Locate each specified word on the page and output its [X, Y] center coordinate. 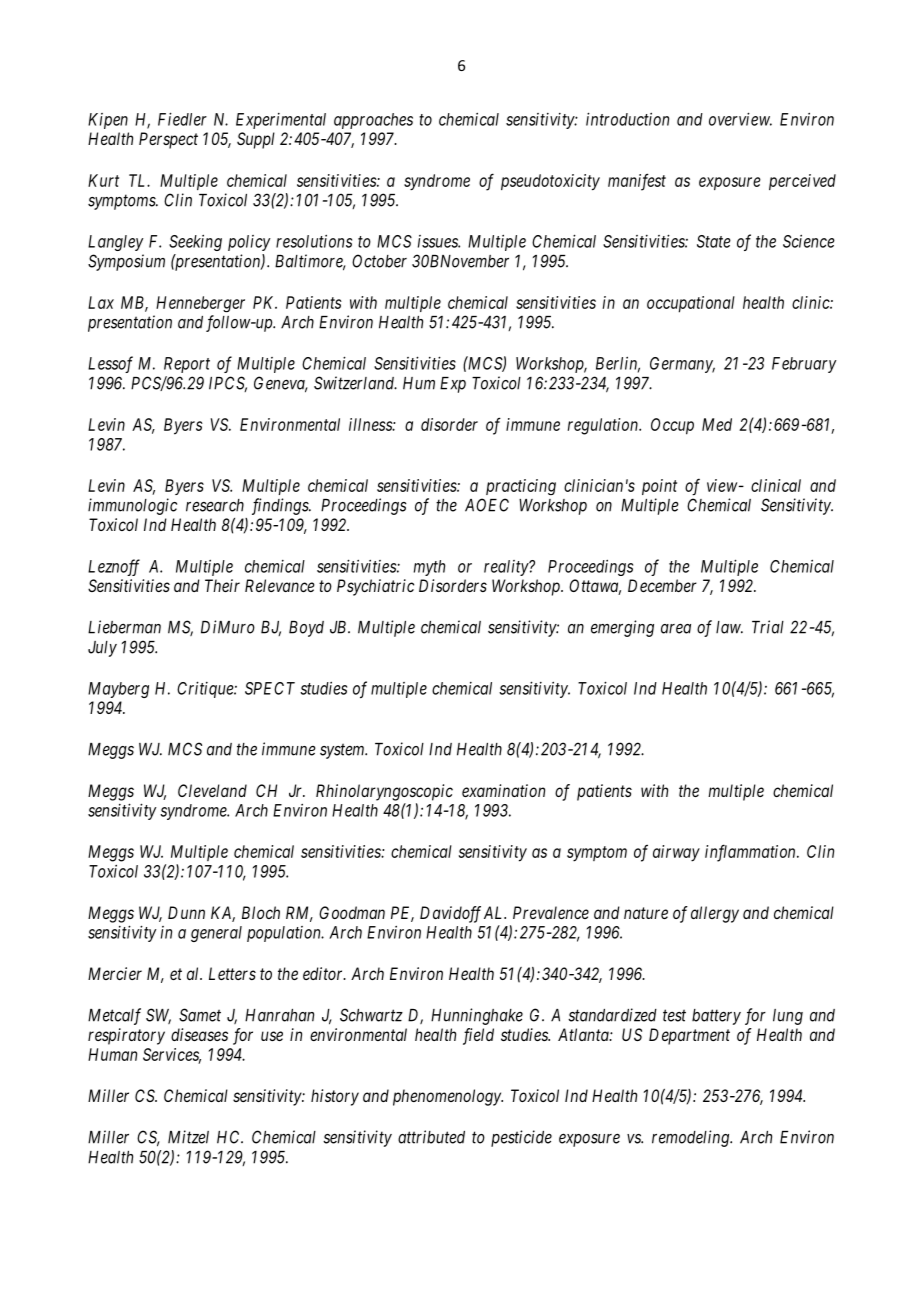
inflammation [751, 853]
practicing [521, 487]
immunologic [132, 506]
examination [503, 790]
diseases [199, 1034]
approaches [373, 121]
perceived [802, 182]
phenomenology [448, 1097]
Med [717, 424]
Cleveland [212, 790]
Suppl [256, 140]
